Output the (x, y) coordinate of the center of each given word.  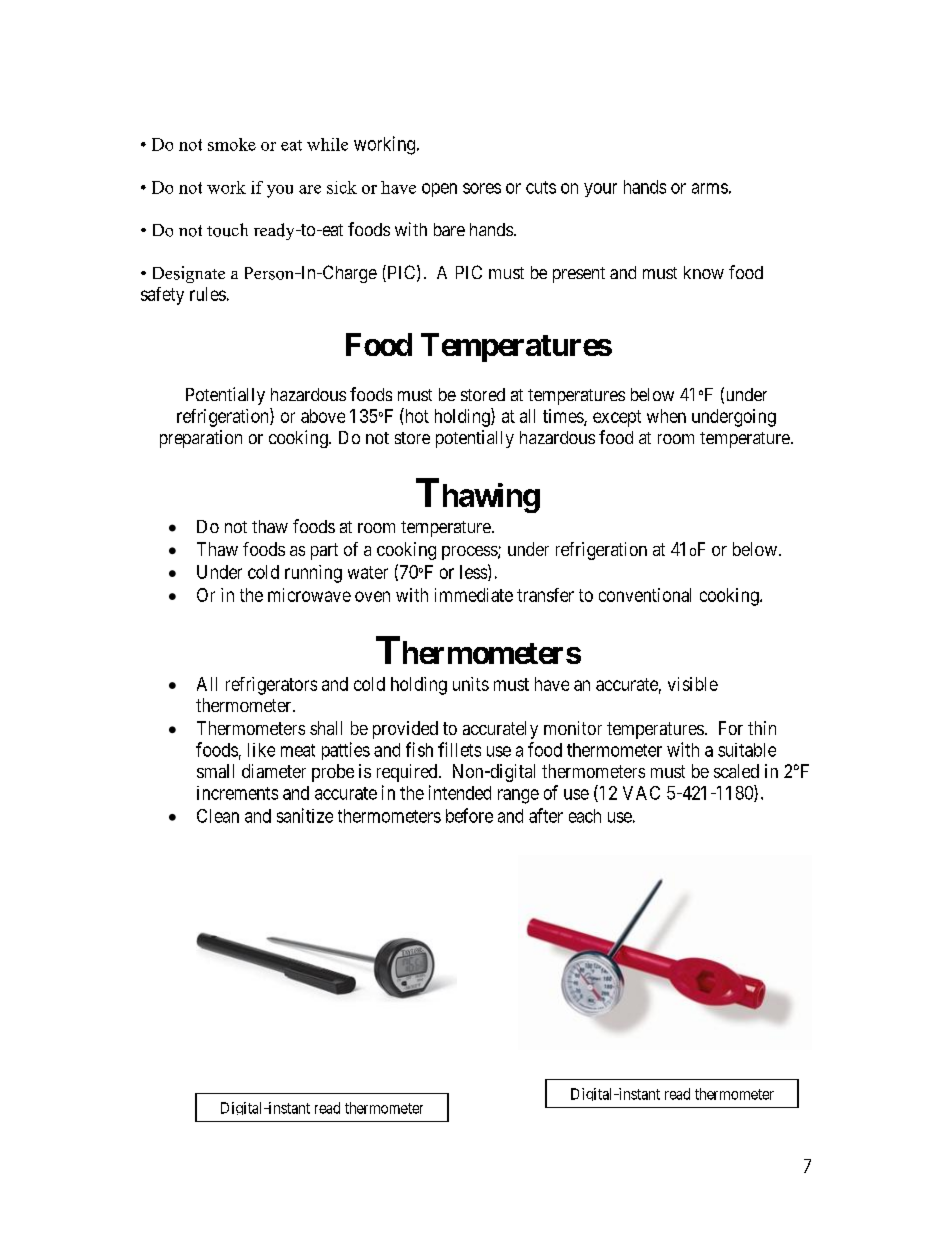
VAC (641, 793)
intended (460, 792)
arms (710, 188)
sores (482, 188)
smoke (232, 144)
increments (237, 793)
